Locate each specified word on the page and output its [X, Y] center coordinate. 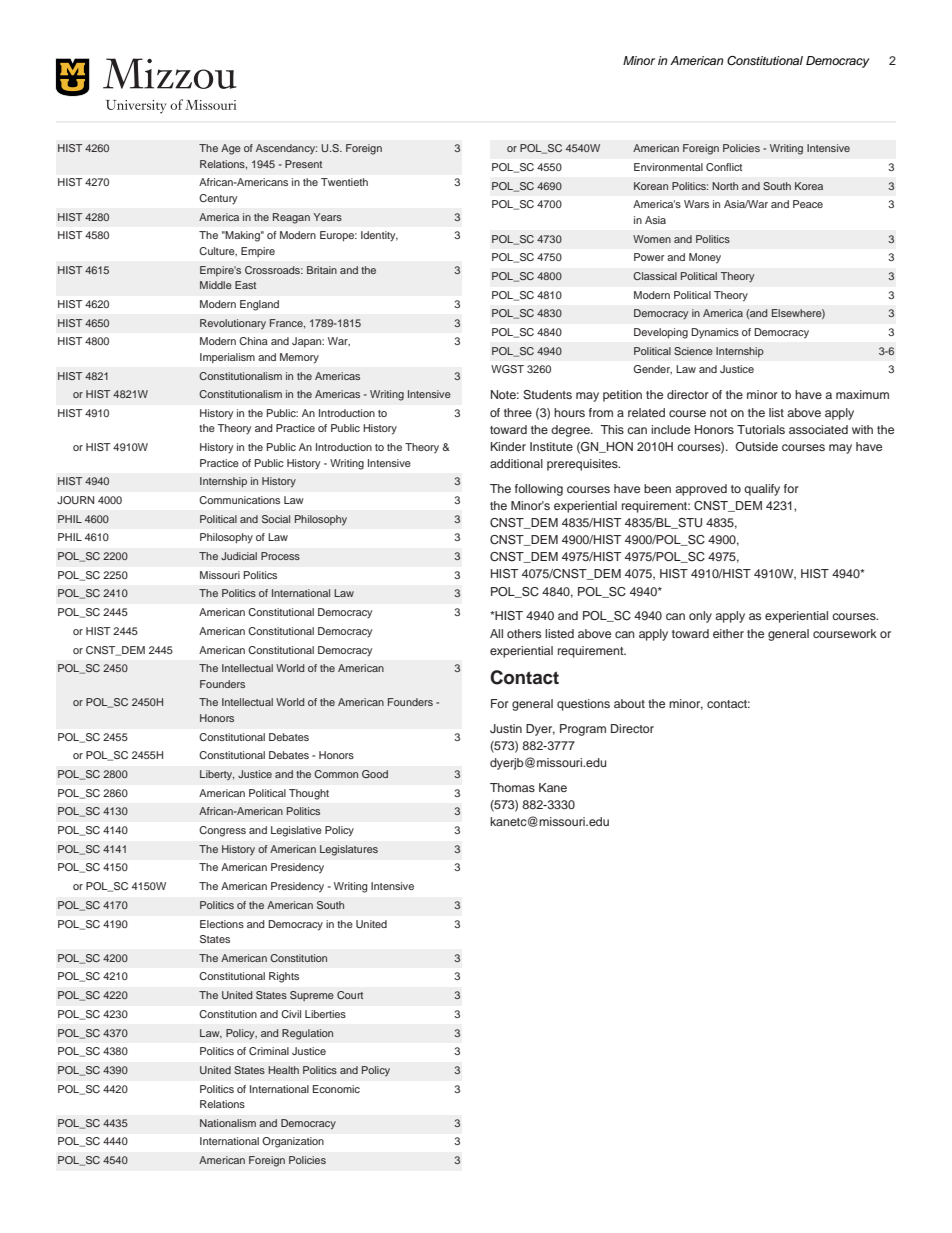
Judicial [239, 556]
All [496, 633]
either [728, 633]
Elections [222, 924]
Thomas [512, 787]
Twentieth [344, 182]
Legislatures [349, 850]
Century [218, 199]
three [518, 412]
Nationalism [228, 1123]
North [725, 186]
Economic [336, 1089]
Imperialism [227, 358]
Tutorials [761, 429]
